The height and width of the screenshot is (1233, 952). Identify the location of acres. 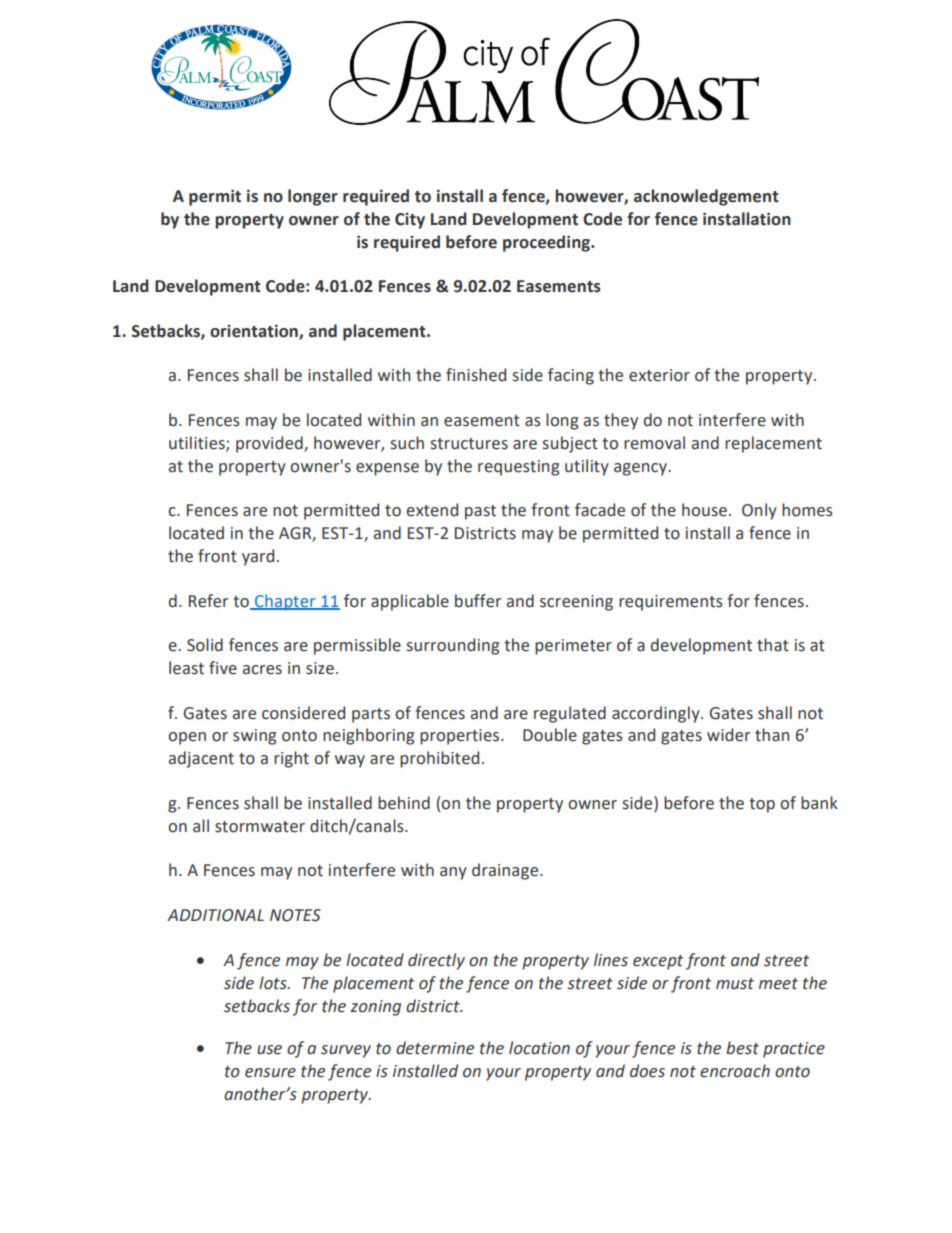
(262, 670).
